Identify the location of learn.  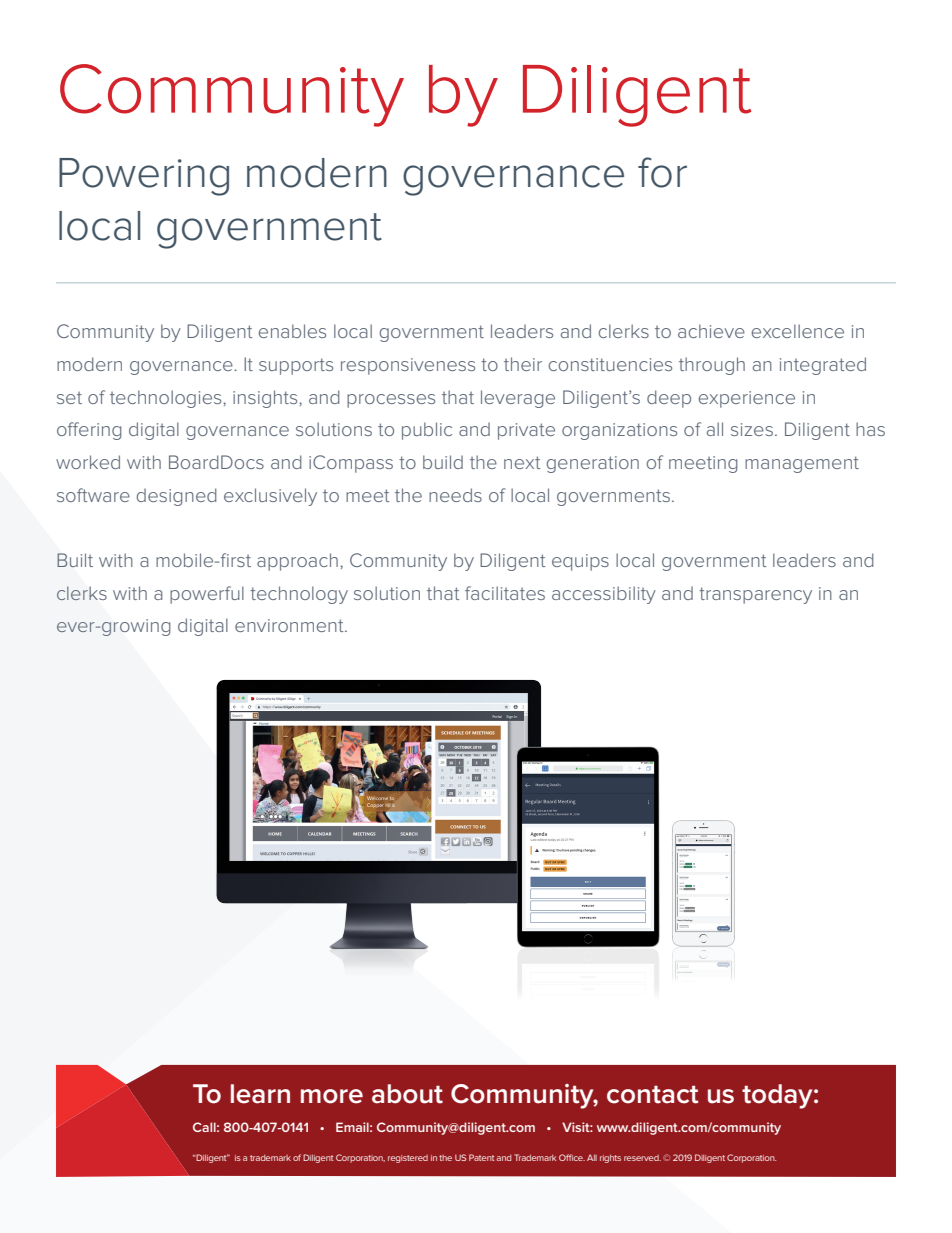
(260, 1094).
